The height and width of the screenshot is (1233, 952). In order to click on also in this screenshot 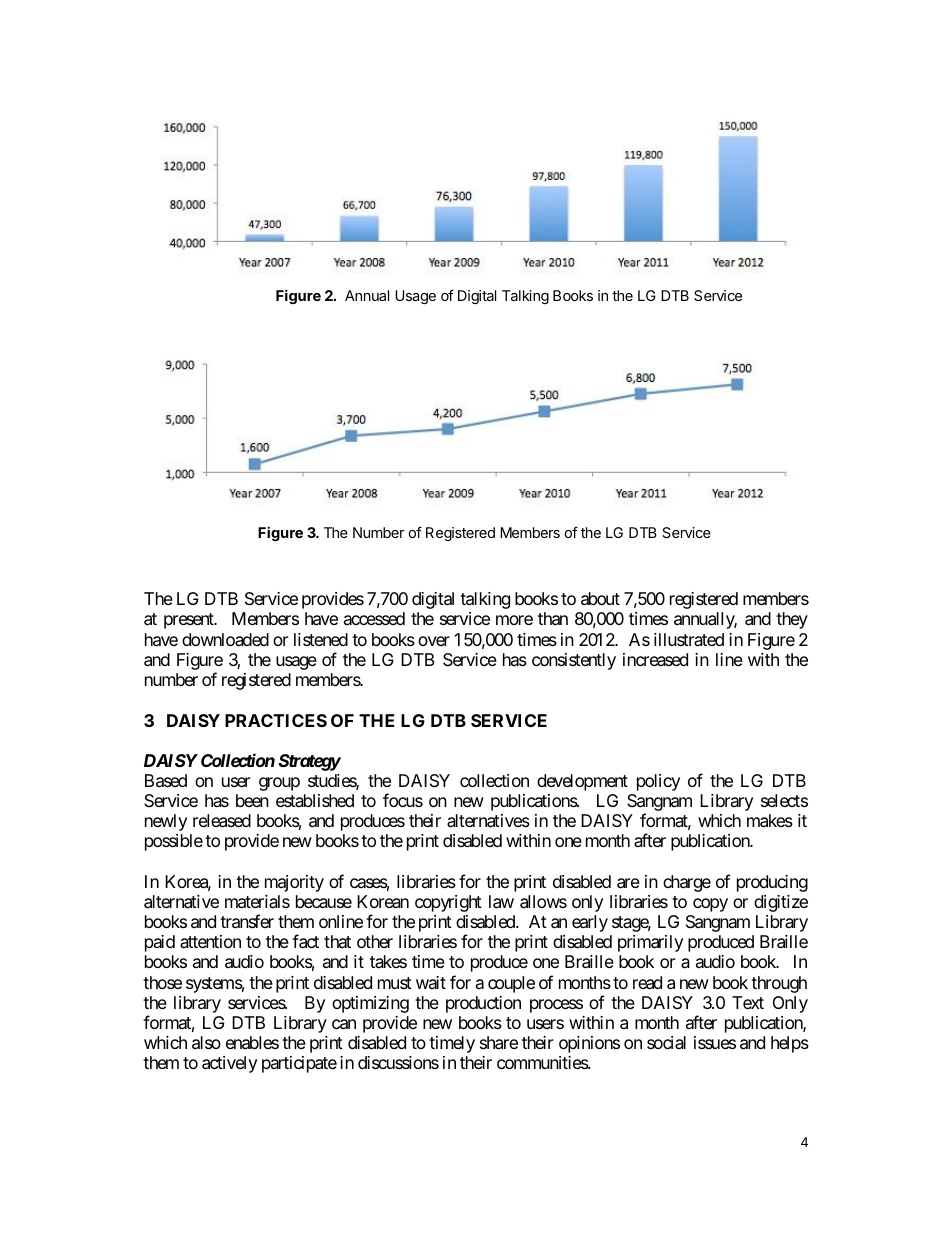, I will do `click(206, 1043)`.
